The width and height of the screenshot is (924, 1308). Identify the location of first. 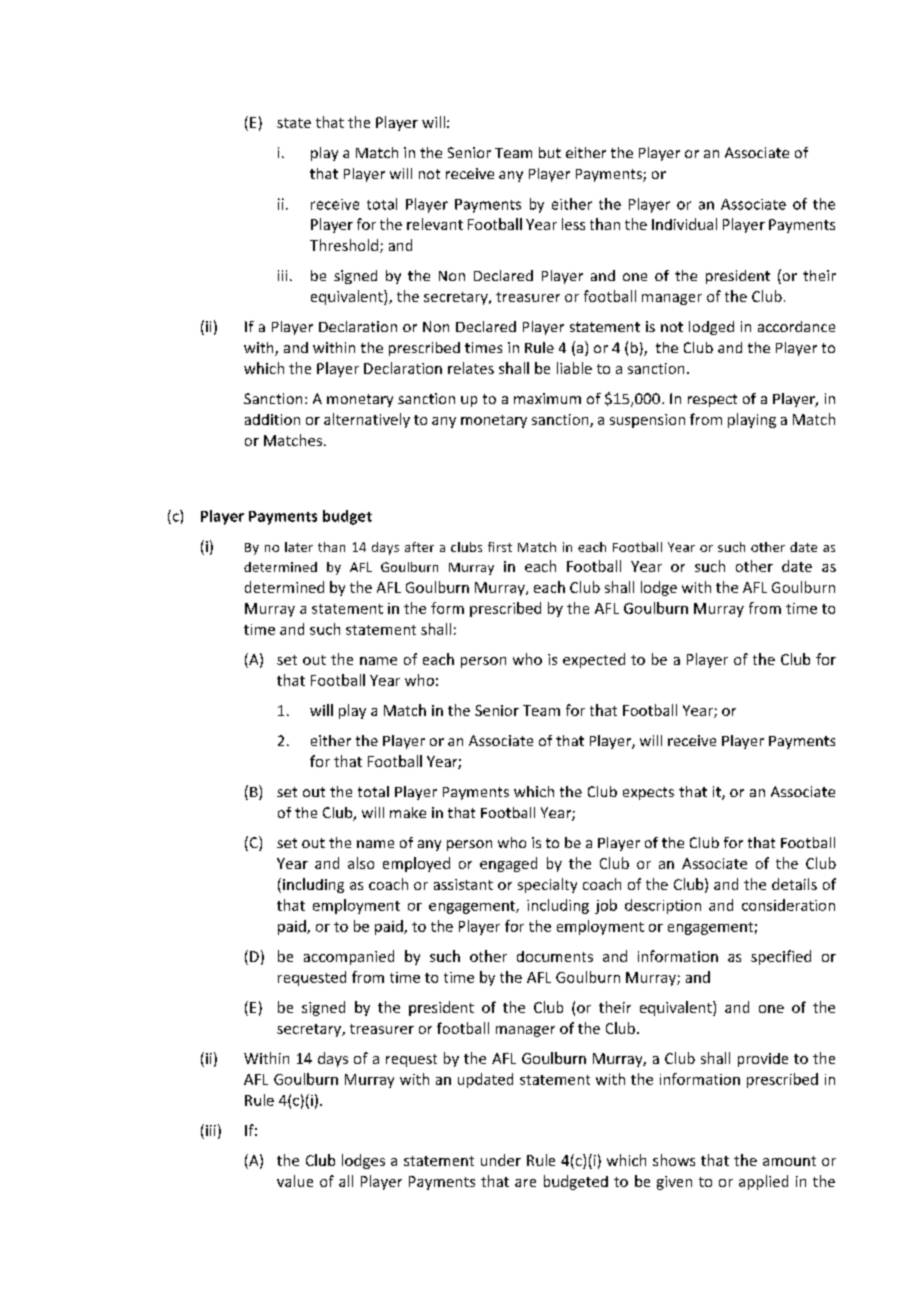
(500, 547).
